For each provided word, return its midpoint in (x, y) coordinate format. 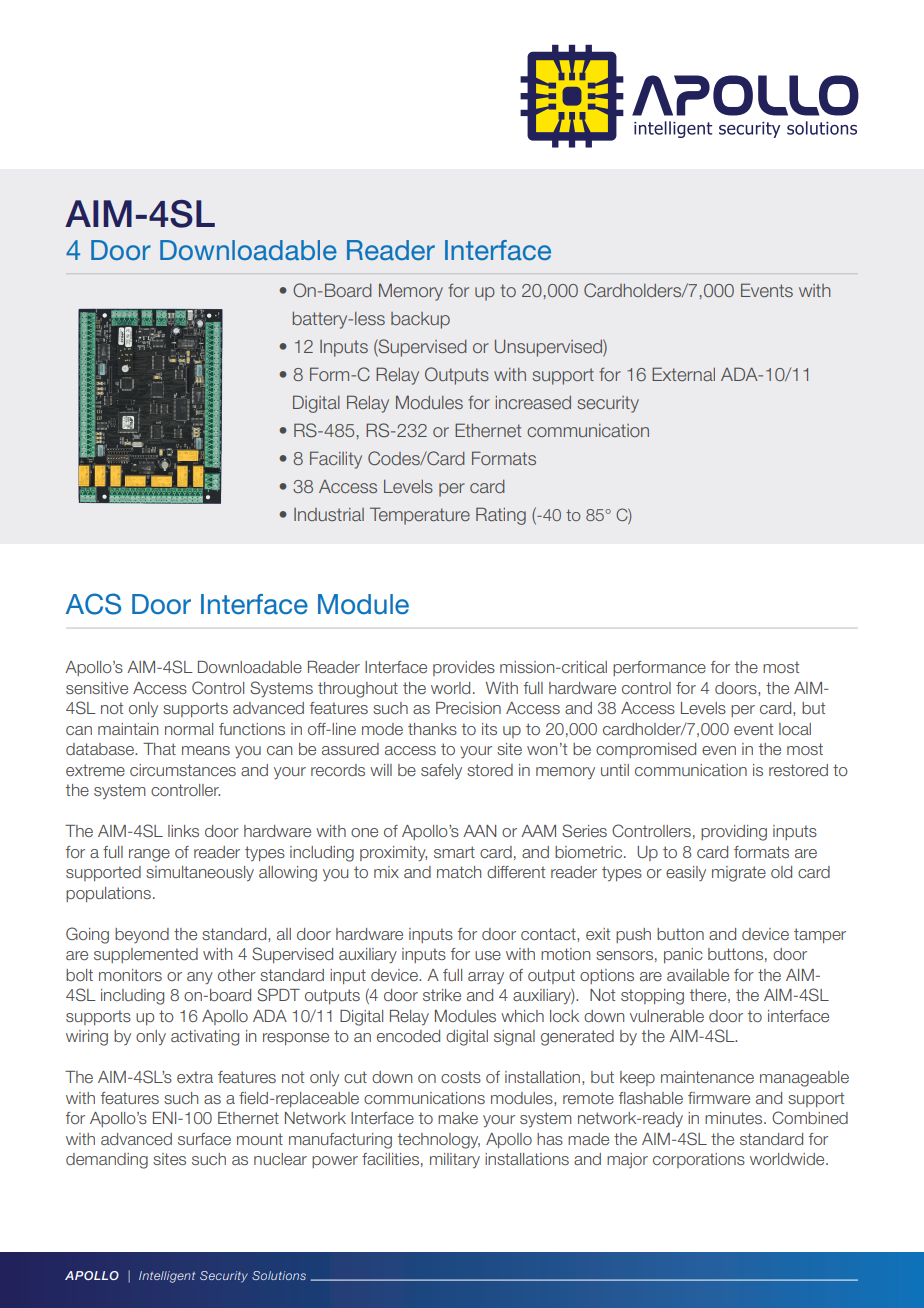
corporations (699, 1160)
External (683, 374)
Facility (336, 460)
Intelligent (167, 1277)
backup (420, 320)
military (455, 1160)
